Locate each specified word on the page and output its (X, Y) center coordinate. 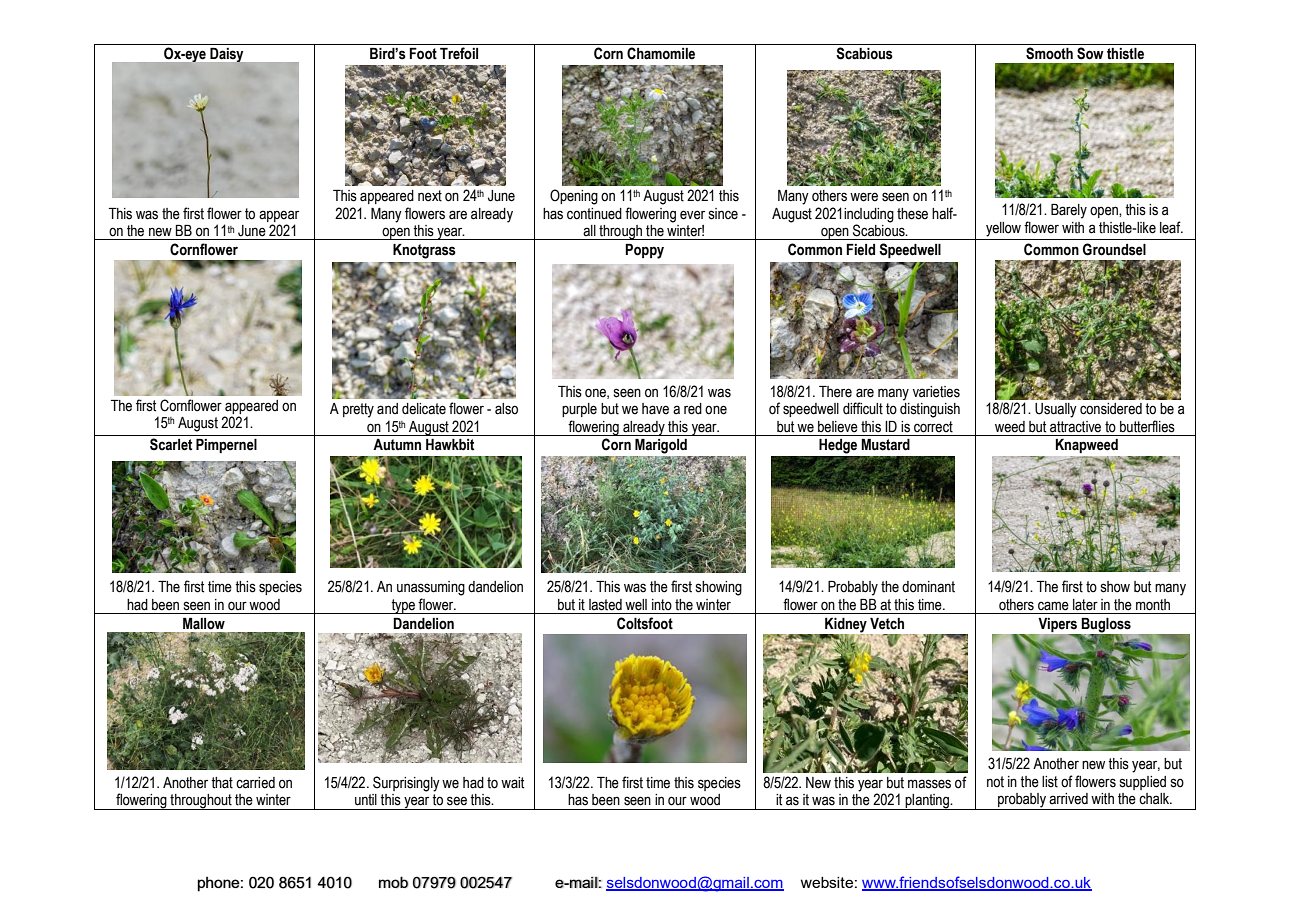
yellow (1003, 229)
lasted (605, 605)
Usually (1056, 410)
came (1053, 606)
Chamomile (661, 53)
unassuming (431, 588)
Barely (1069, 211)
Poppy (644, 251)
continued (594, 214)
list (1050, 782)
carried (255, 783)
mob (393, 882)
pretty (358, 410)
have (655, 409)
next (430, 196)
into (662, 605)
